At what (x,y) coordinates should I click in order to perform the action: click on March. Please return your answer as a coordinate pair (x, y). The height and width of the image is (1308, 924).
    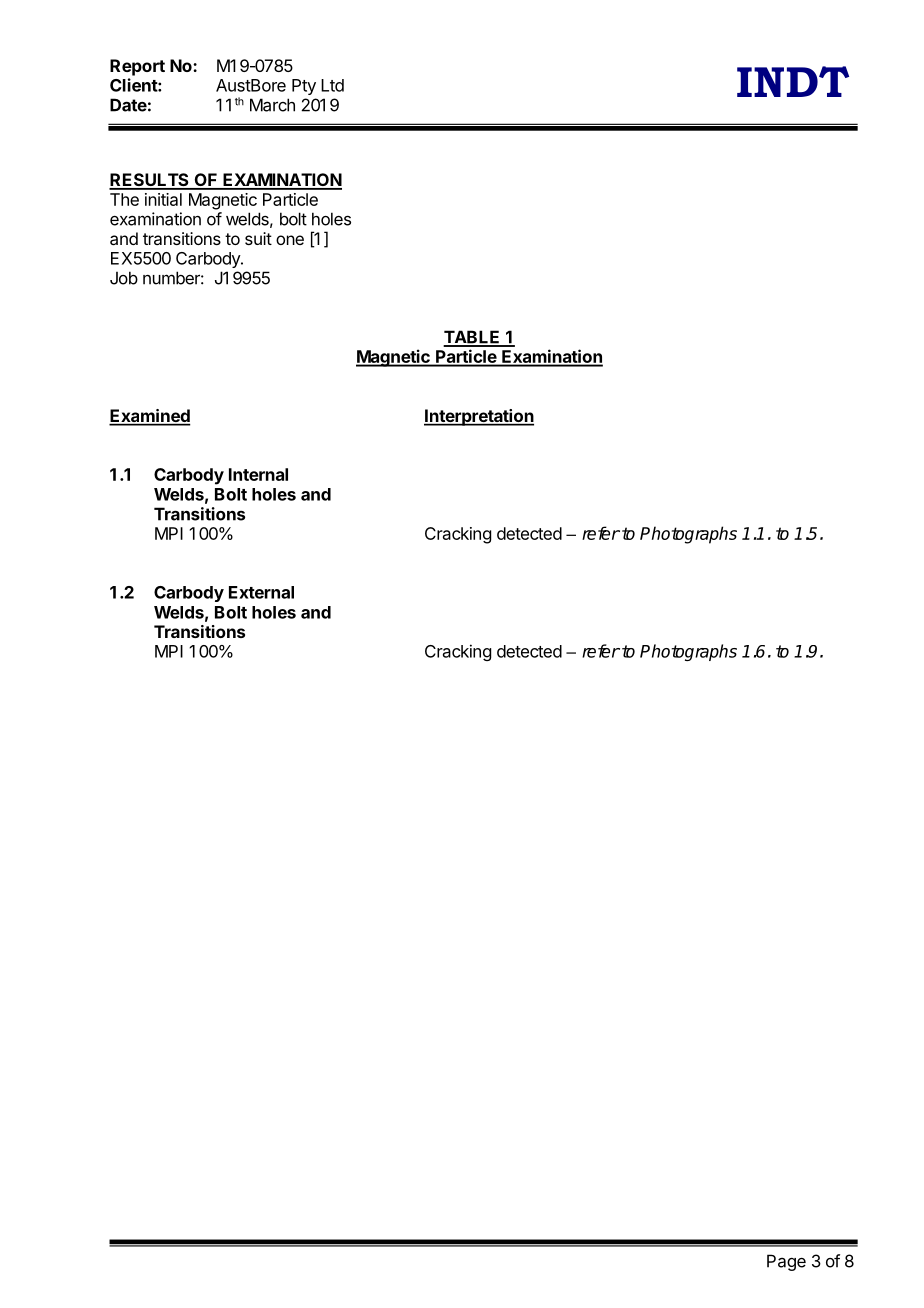
    Looking at the image, I should click on (272, 105).
